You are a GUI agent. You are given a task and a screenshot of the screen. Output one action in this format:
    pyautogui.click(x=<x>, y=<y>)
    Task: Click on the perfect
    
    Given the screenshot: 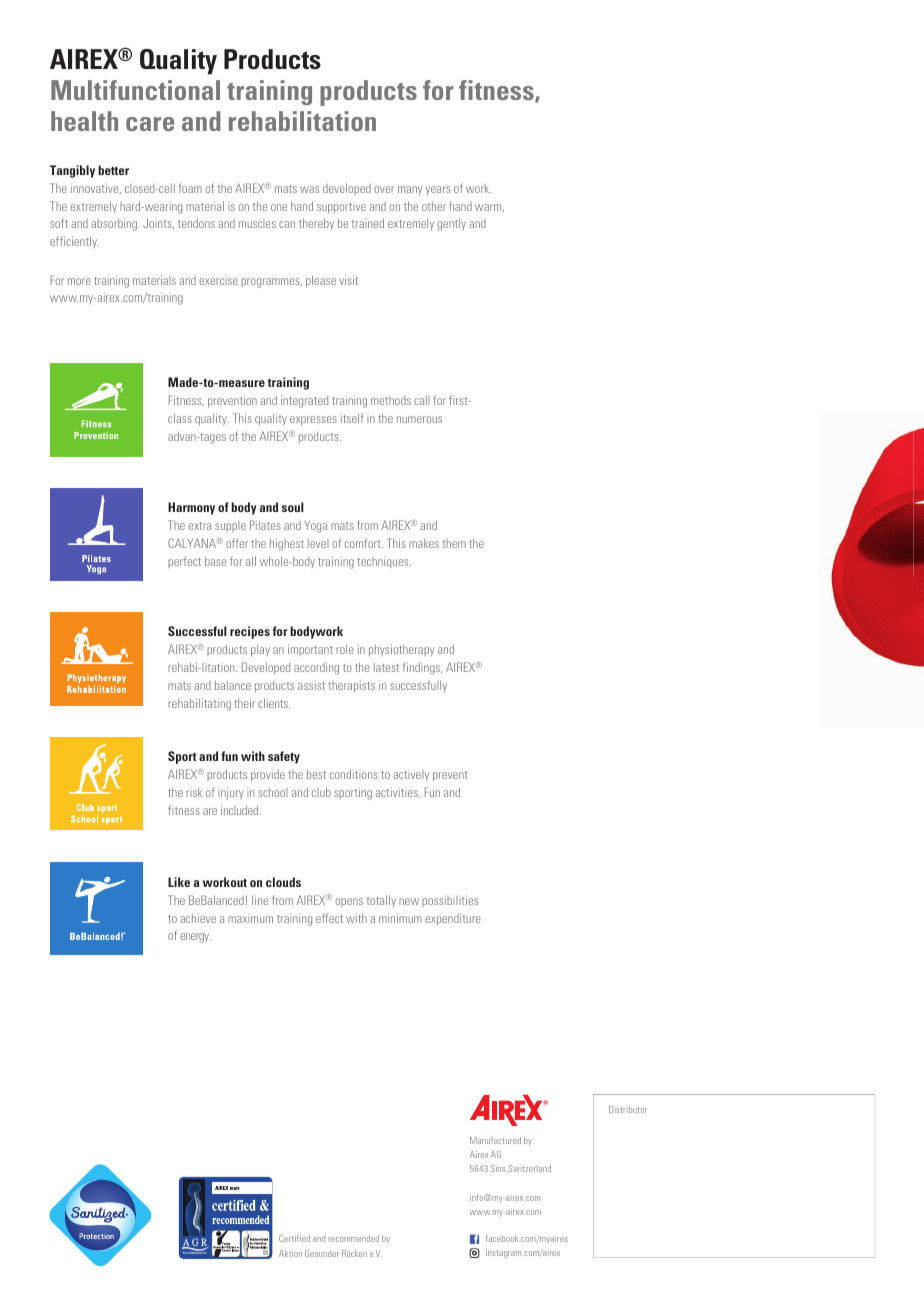 What is the action you would take?
    pyautogui.click(x=184, y=562)
